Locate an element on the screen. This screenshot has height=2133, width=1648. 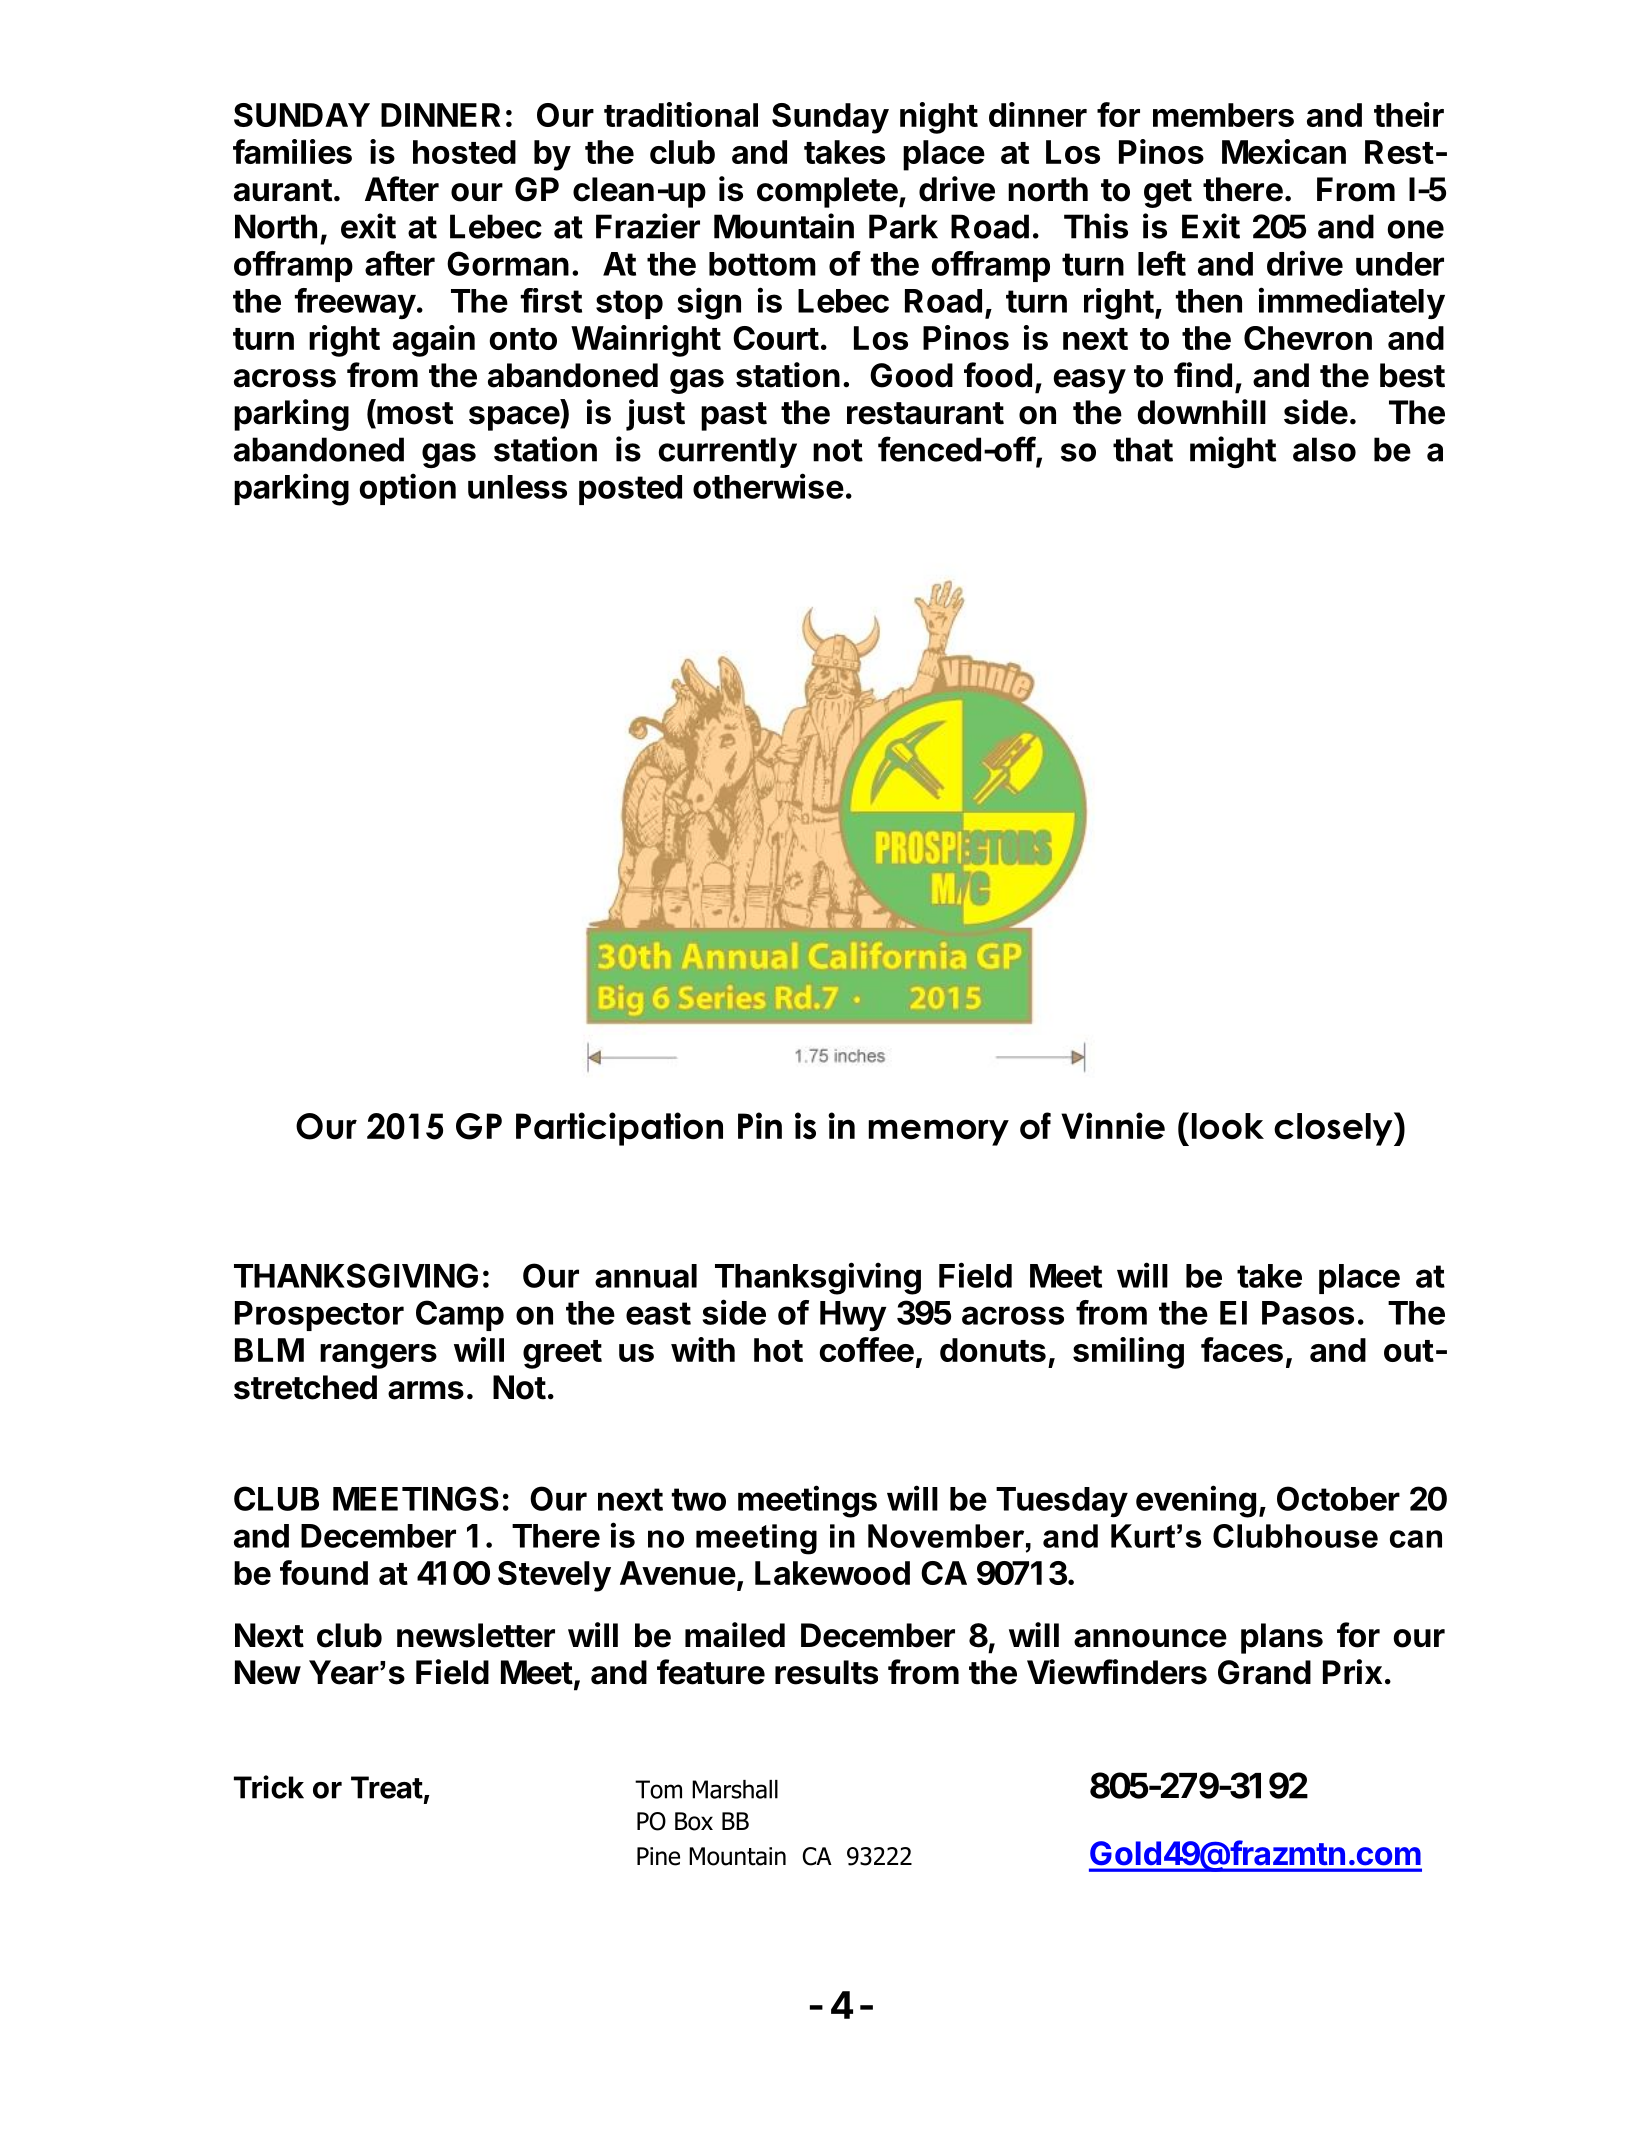
Mexican is located at coordinates (1284, 151).
